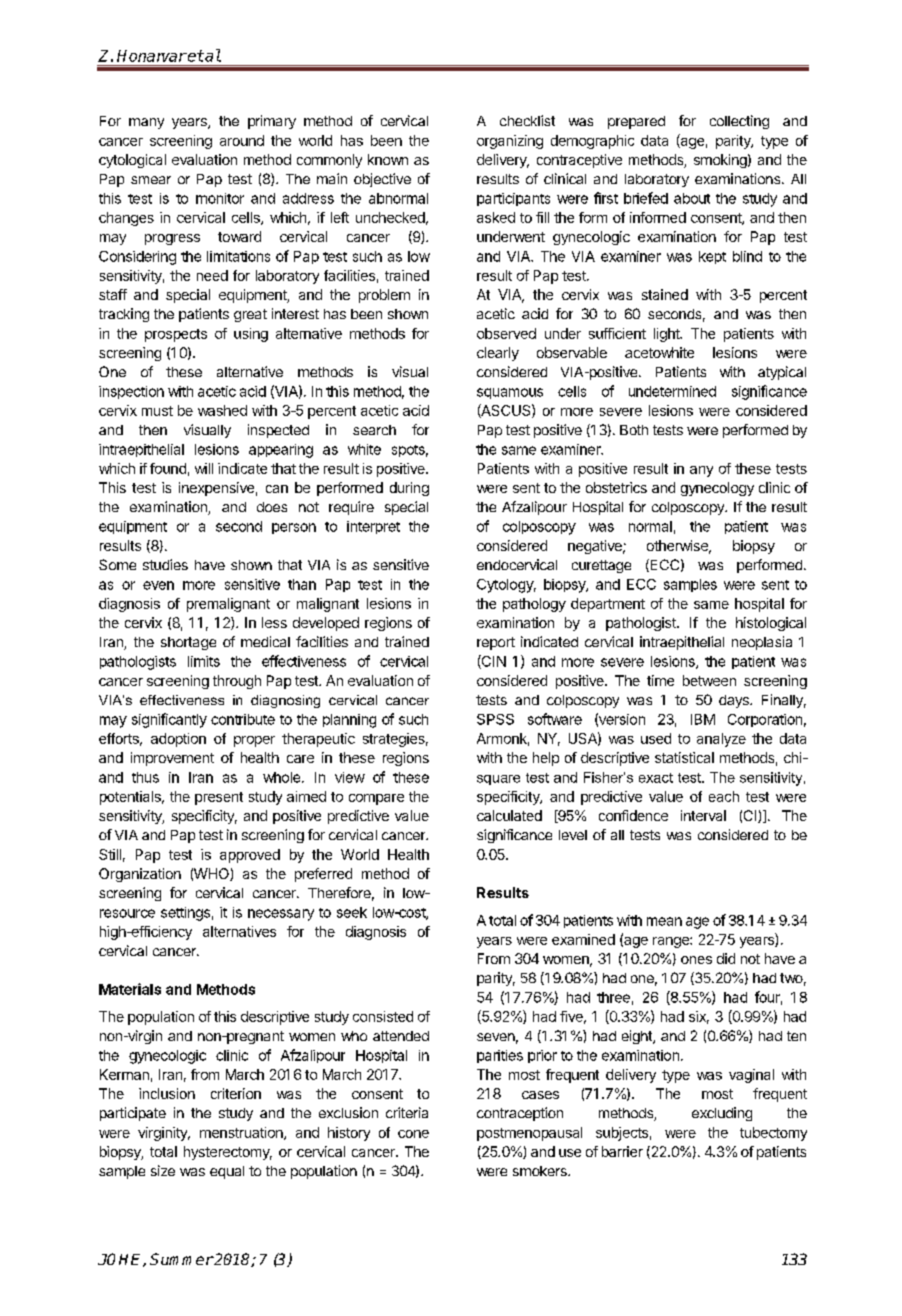  Describe the element at coordinates (388, 159) in the screenshot. I see `known` at that location.
